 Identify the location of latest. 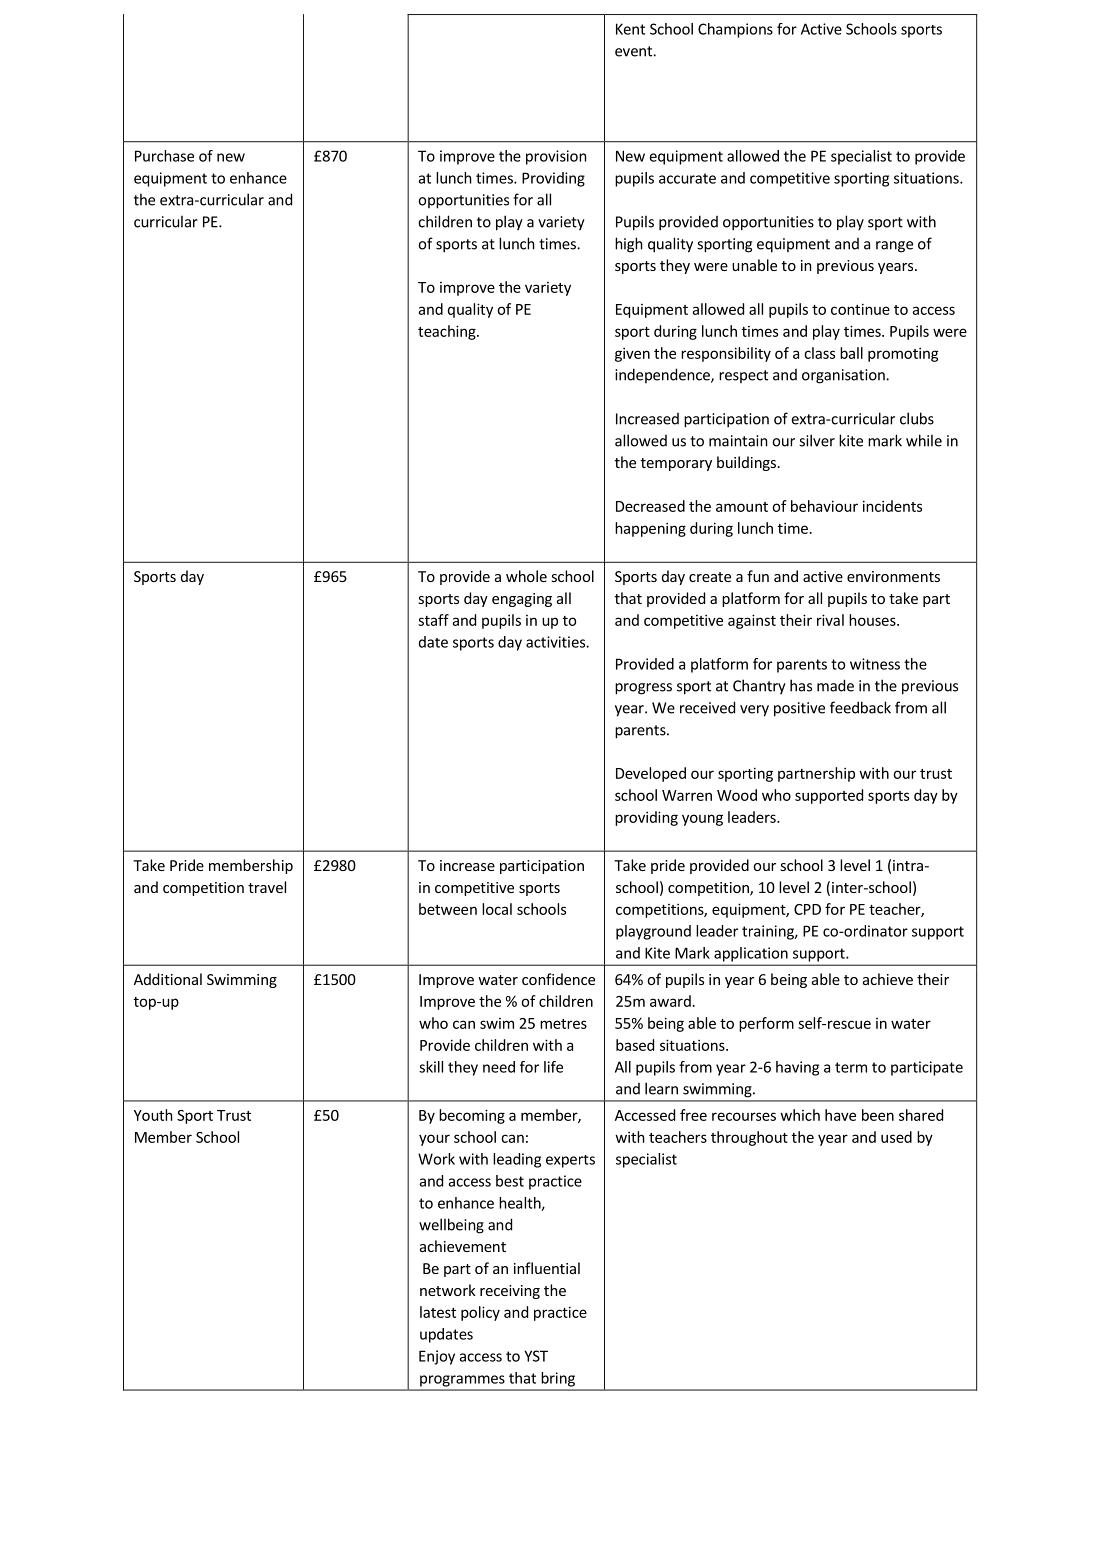
(438, 1312).
